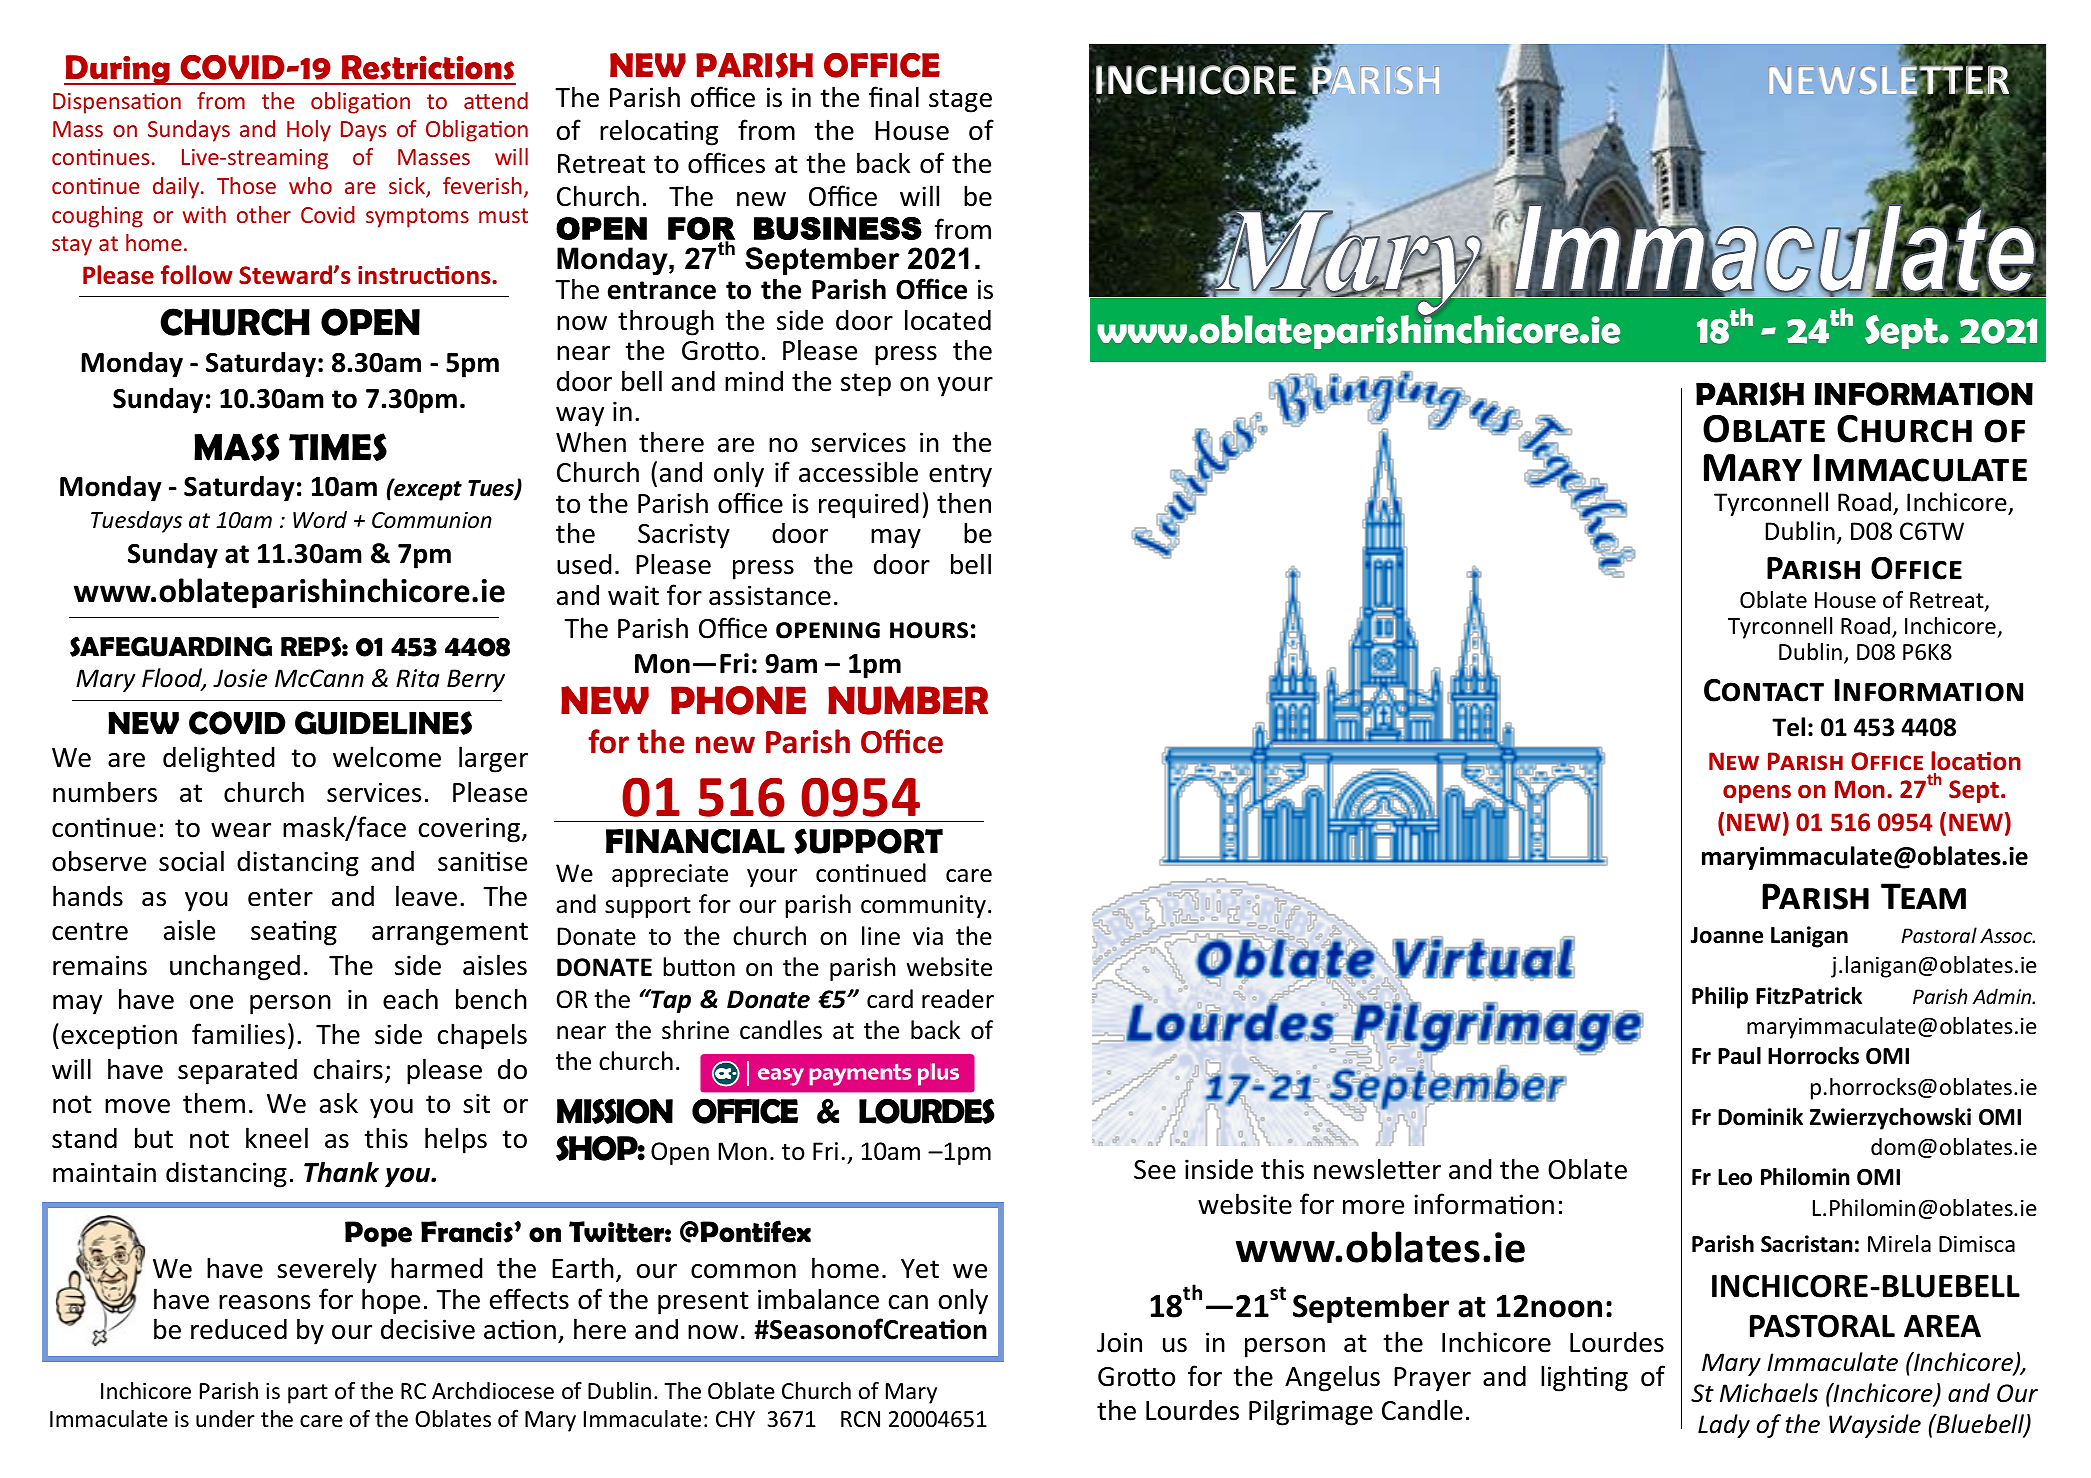 This screenshot has width=2091, height=1478. Describe the element at coordinates (1119, 1342) in the screenshot. I see `Join` at that location.
